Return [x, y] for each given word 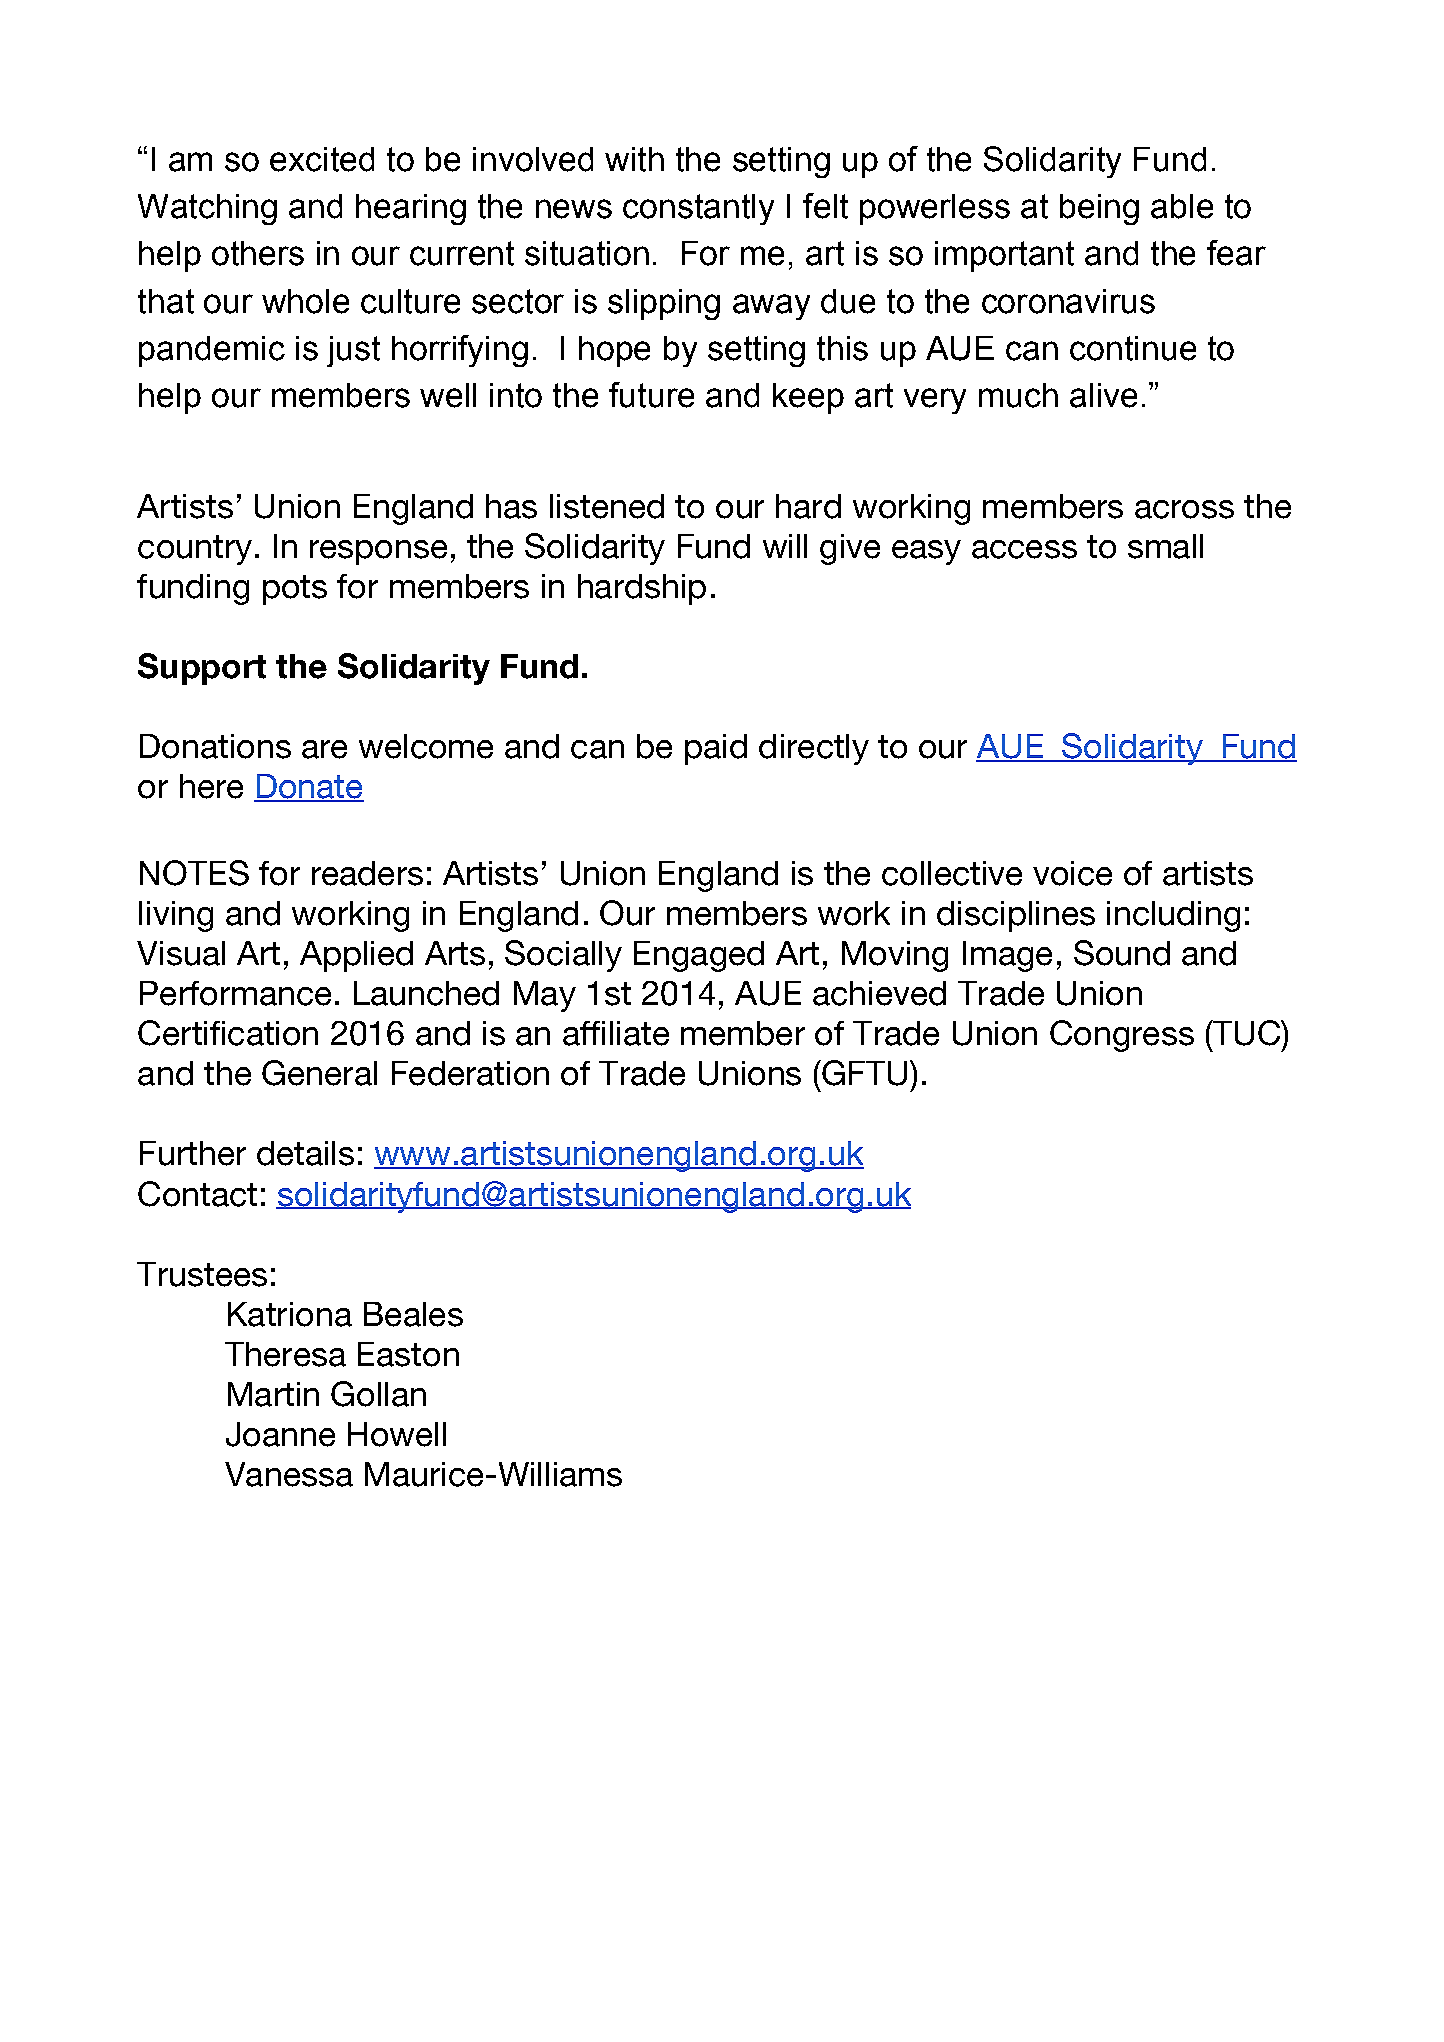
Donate [309, 787]
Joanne [280, 1434]
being [1099, 209]
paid [716, 749]
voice [1072, 873]
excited [322, 159]
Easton [408, 1354]
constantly [698, 209]
